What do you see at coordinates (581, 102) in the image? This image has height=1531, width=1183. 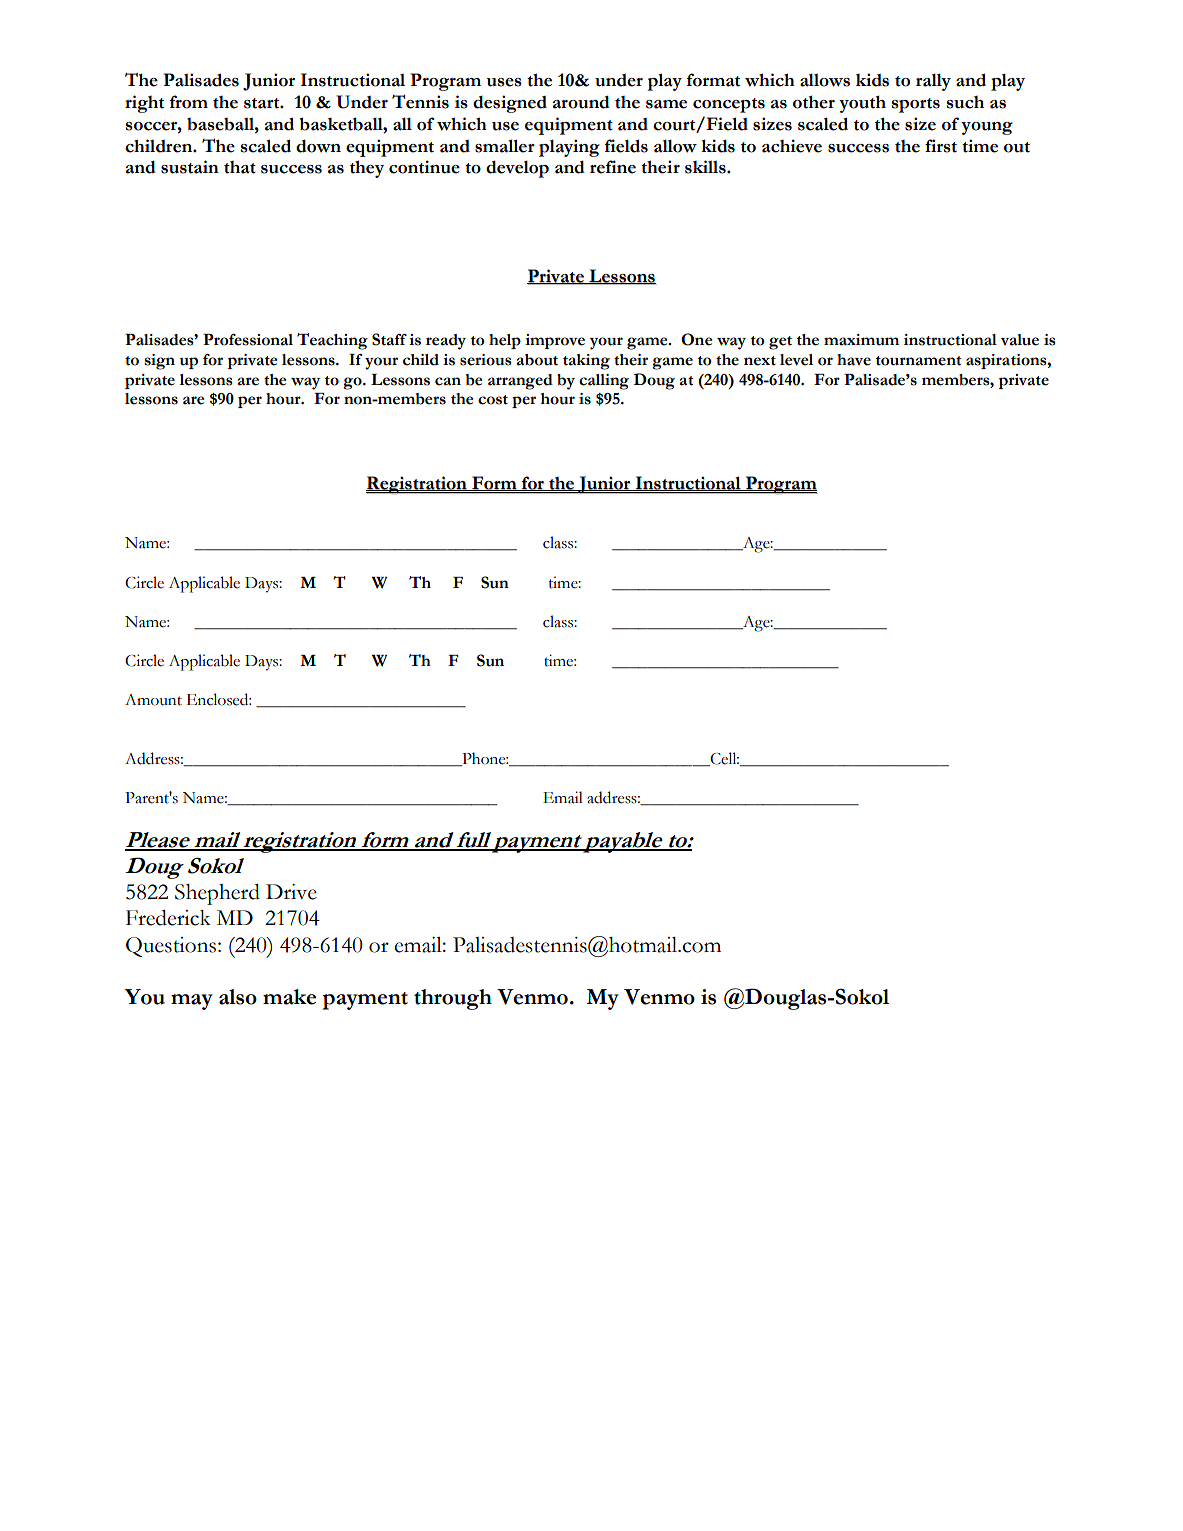 I see `around` at bounding box center [581, 102].
